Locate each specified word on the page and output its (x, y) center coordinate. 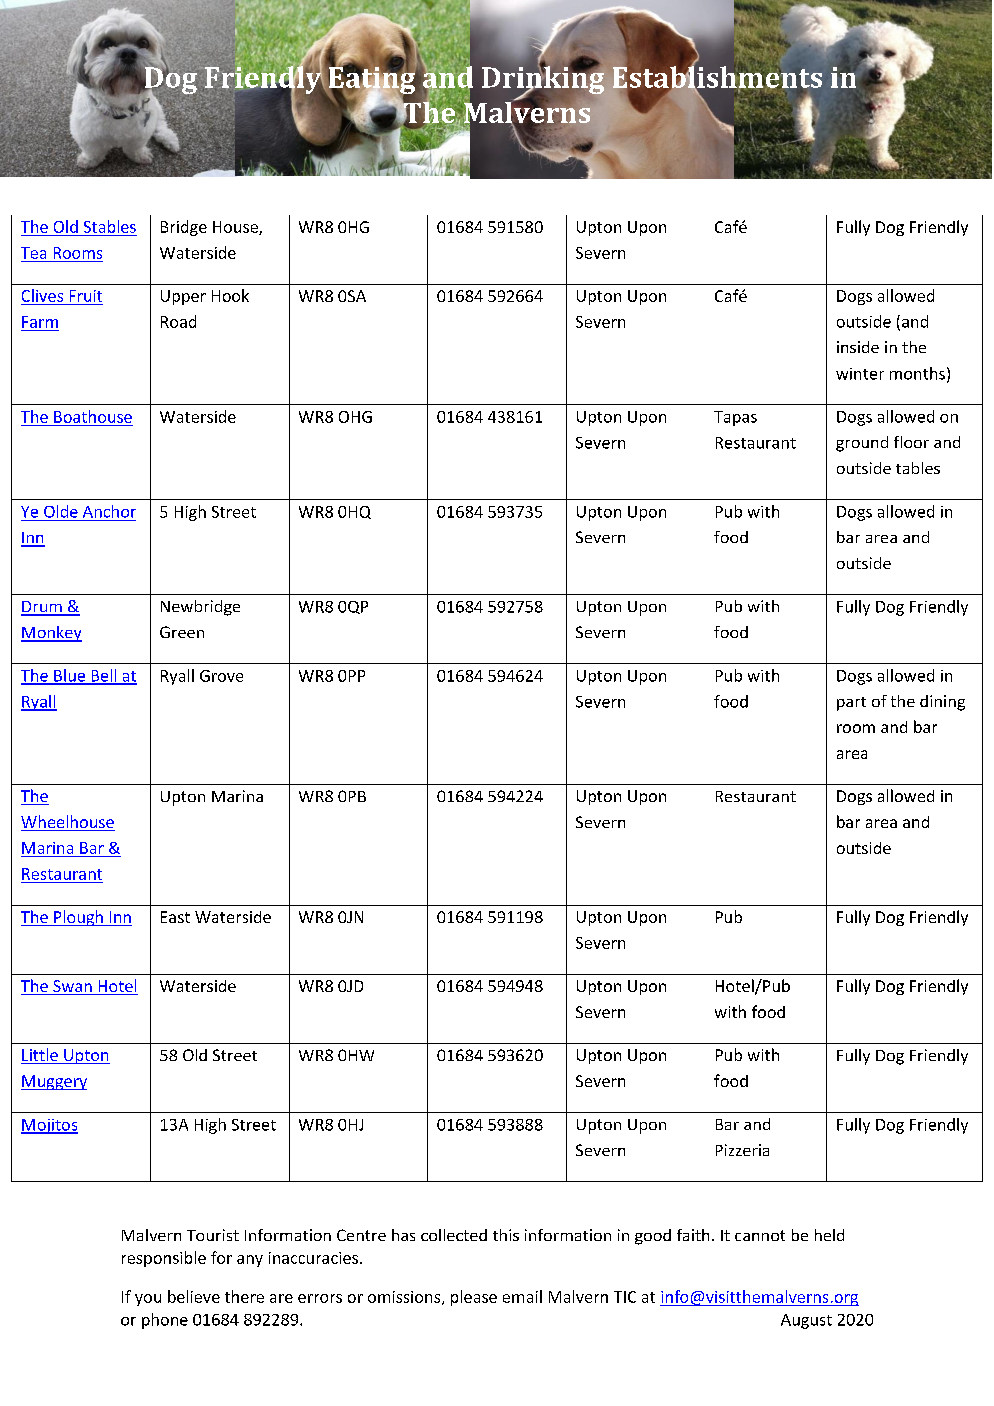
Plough (78, 918)
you (148, 1300)
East (175, 917)
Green (182, 632)
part (851, 704)
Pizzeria (742, 1150)
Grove (221, 676)
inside (858, 347)
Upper (183, 297)
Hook (230, 295)
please (474, 1298)
